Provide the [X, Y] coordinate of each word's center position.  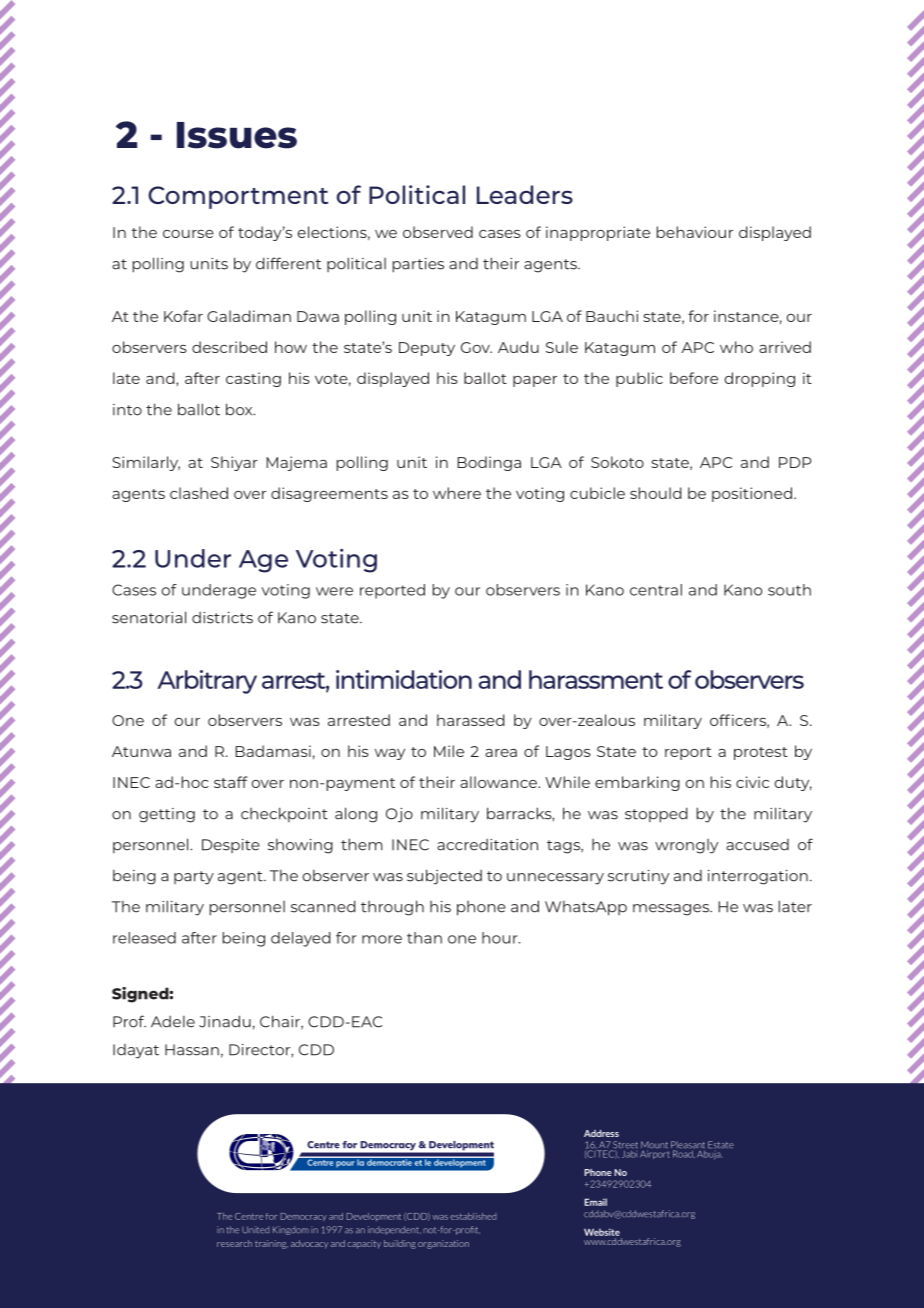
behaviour [695, 232]
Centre [249, 1216]
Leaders [525, 194]
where [457, 493]
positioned [752, 494]
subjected [444, 877]
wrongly [686, 846]
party [194, 878]
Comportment [238, 197]
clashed [199, 493]
